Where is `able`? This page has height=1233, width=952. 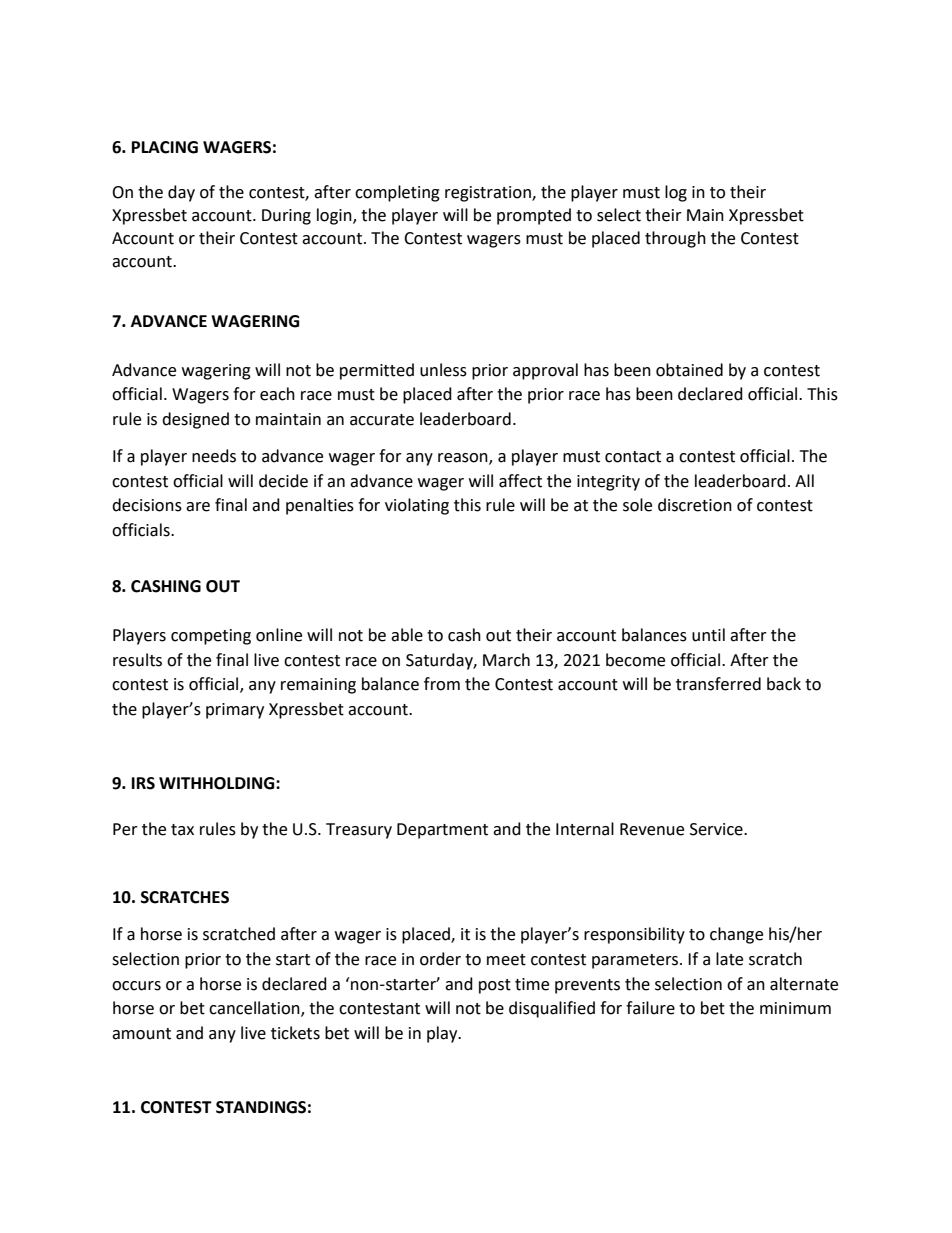 able is located at coordinates (407, 635).
